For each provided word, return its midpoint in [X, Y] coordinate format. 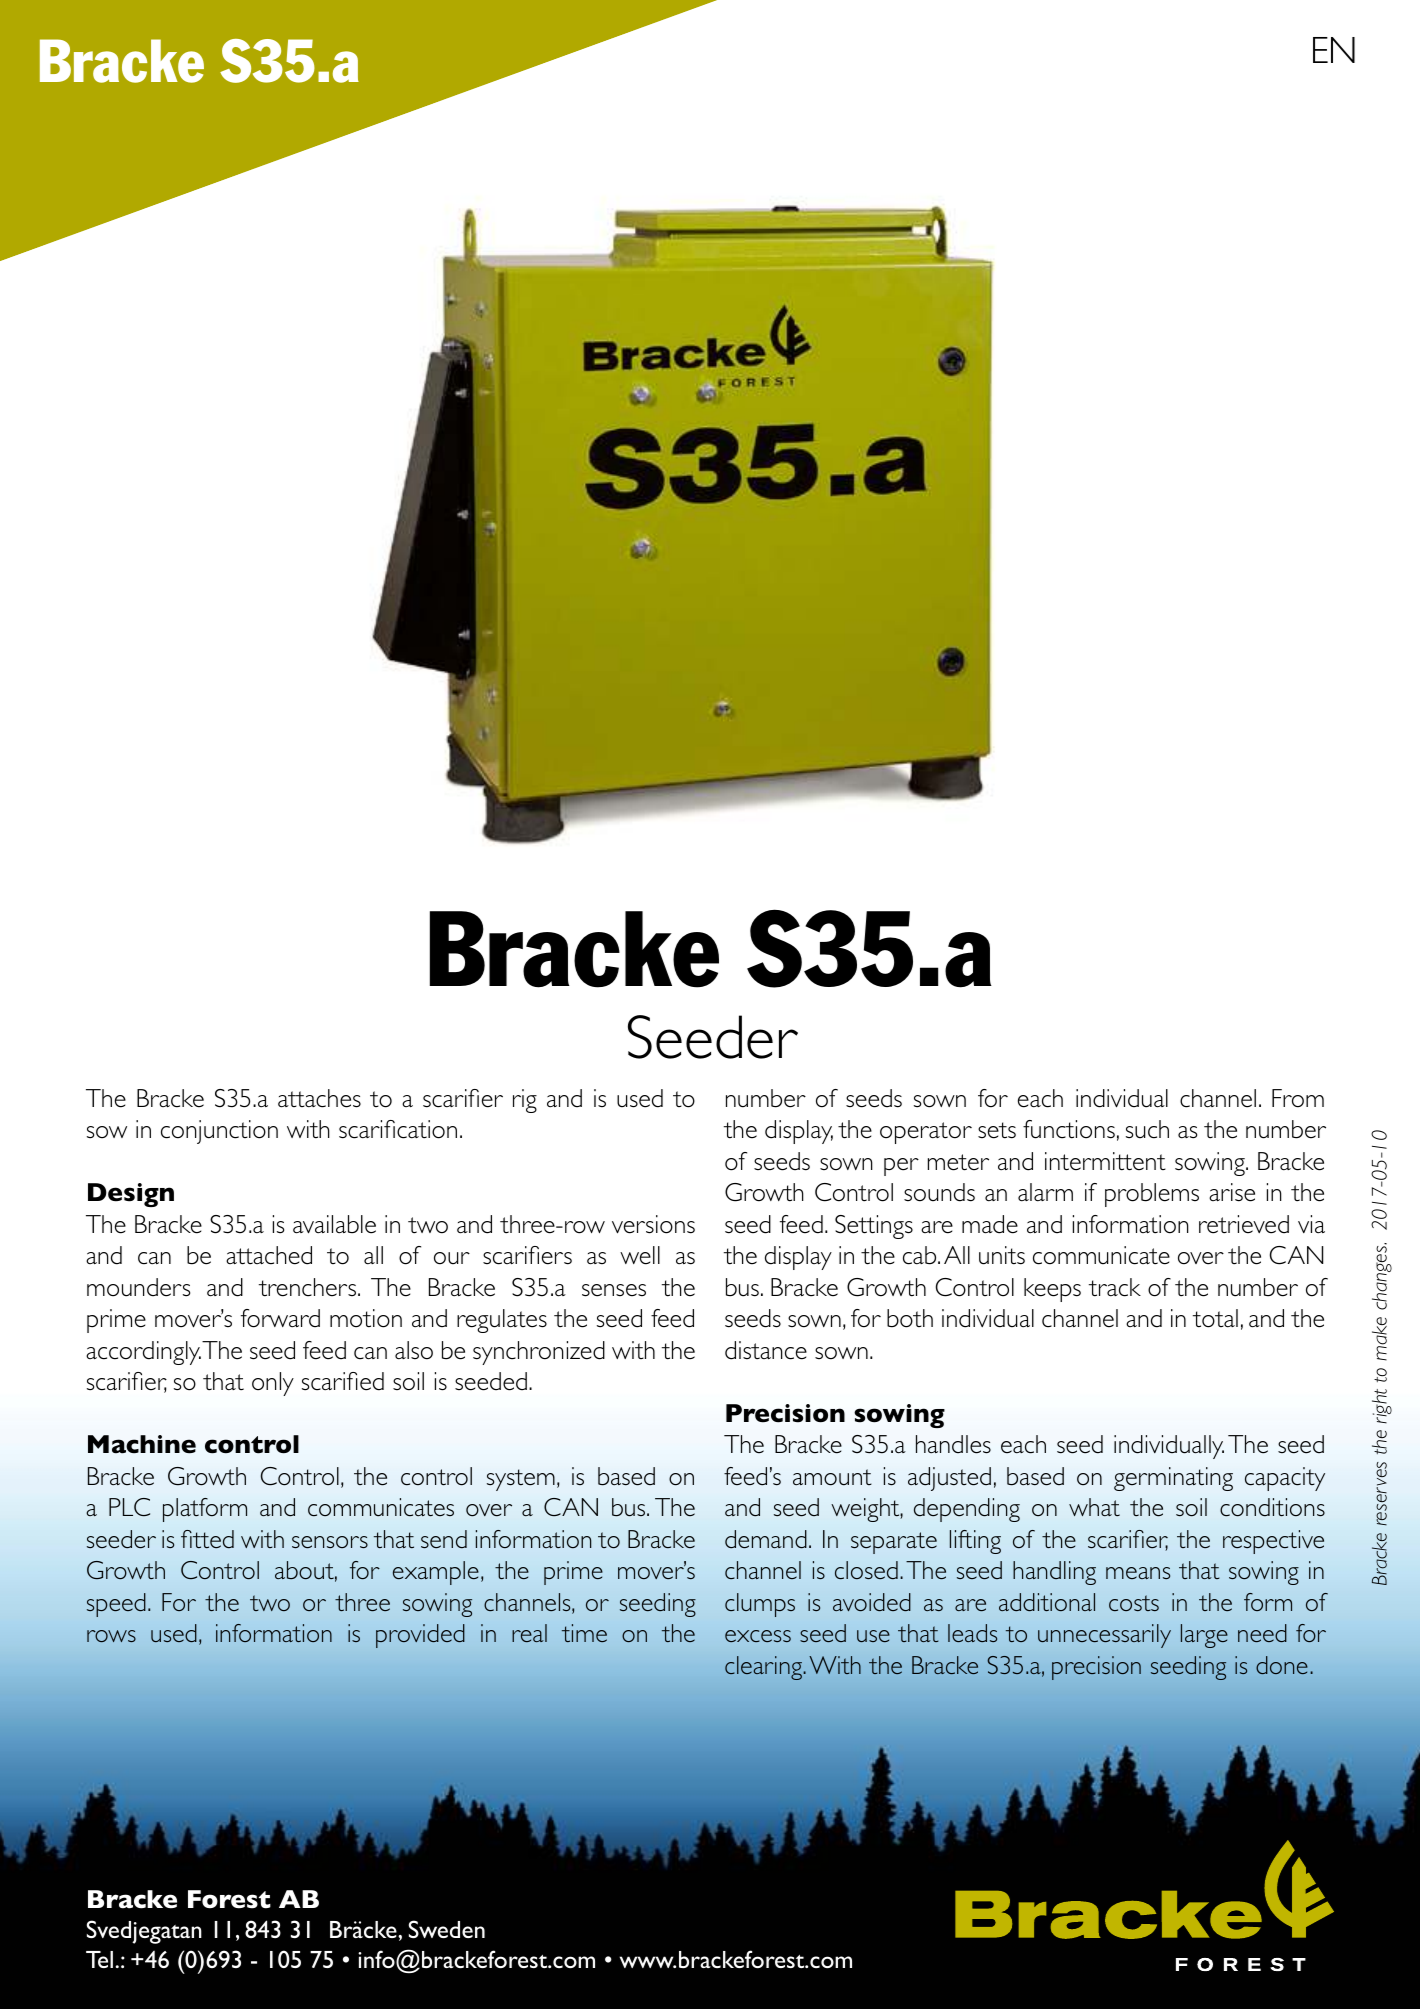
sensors [330, 1542]
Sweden [447, 1929]
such [1147, 1129]
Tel [99, 1959]
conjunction [219, 1132]
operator [926, 1133]
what [1094, 1507]
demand [766, 1539]
